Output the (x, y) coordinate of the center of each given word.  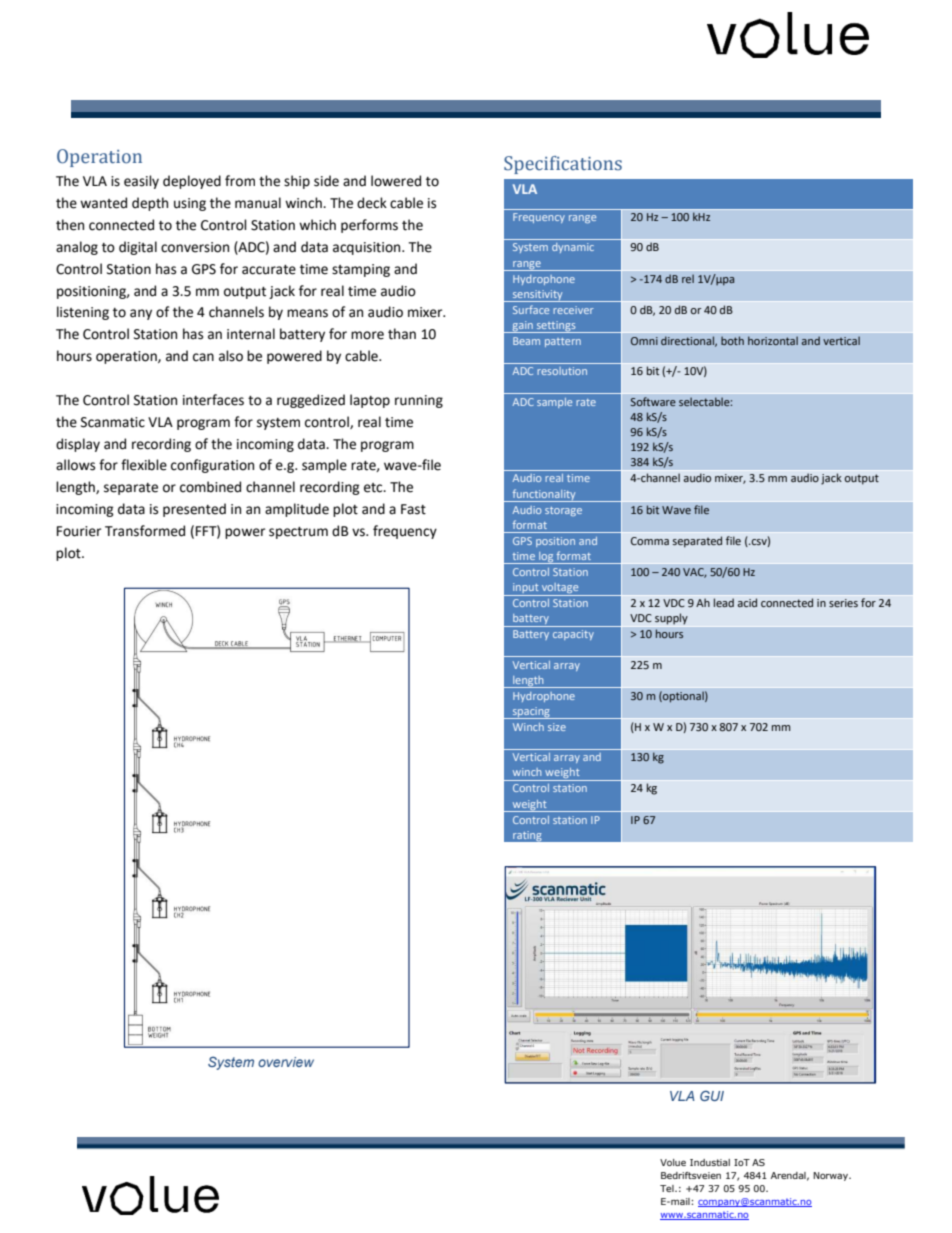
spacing (531, 713)
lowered (396, 181)
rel (688, 278)
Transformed (145, 531)
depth (150, 204)
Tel (668, 1188)
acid (747, 602)
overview (286, 1062)
